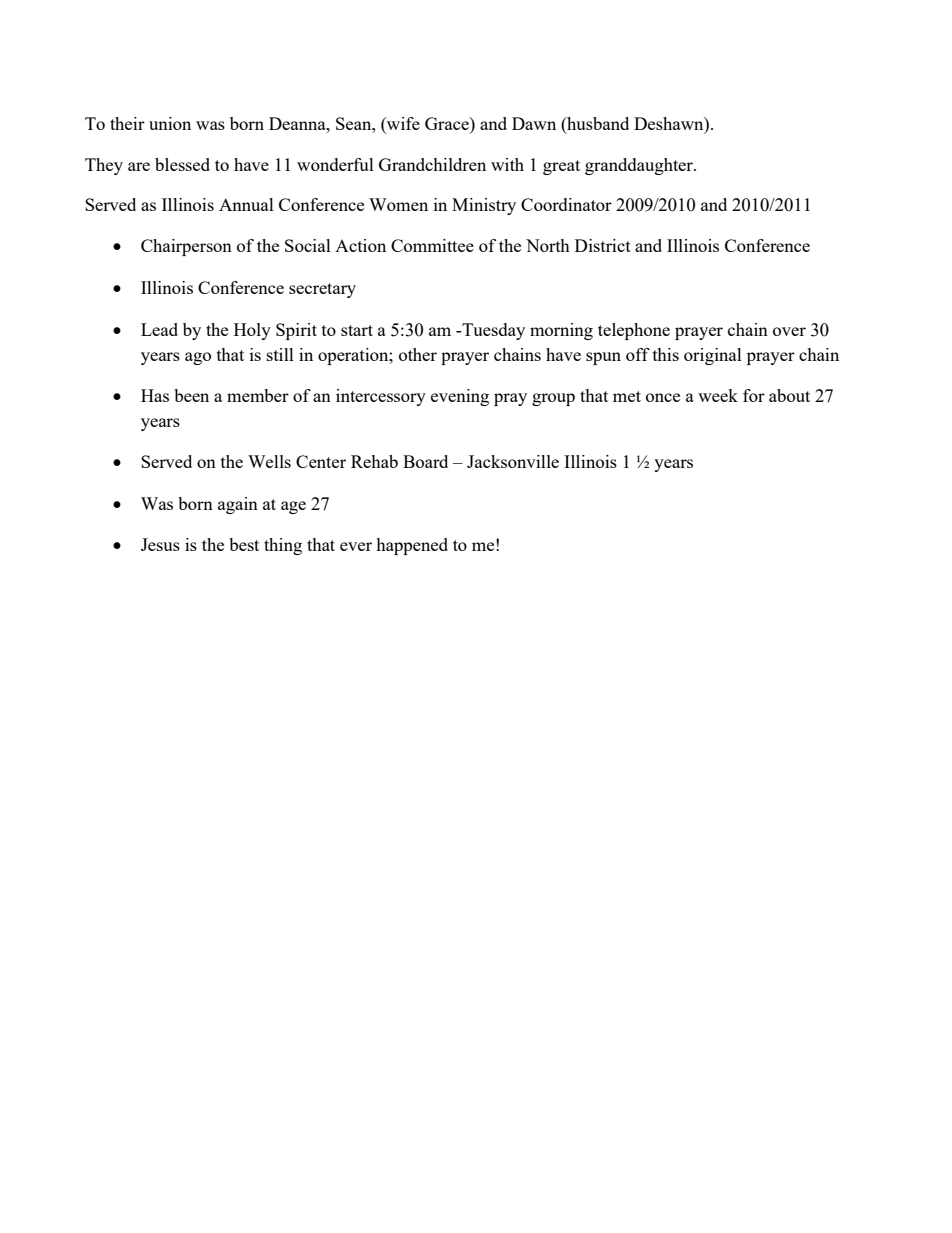 The height and width of the screenshot is (1233, 952). Describe the element at coordinates (713, 356) in the screenshot. I see `original` at that location.
